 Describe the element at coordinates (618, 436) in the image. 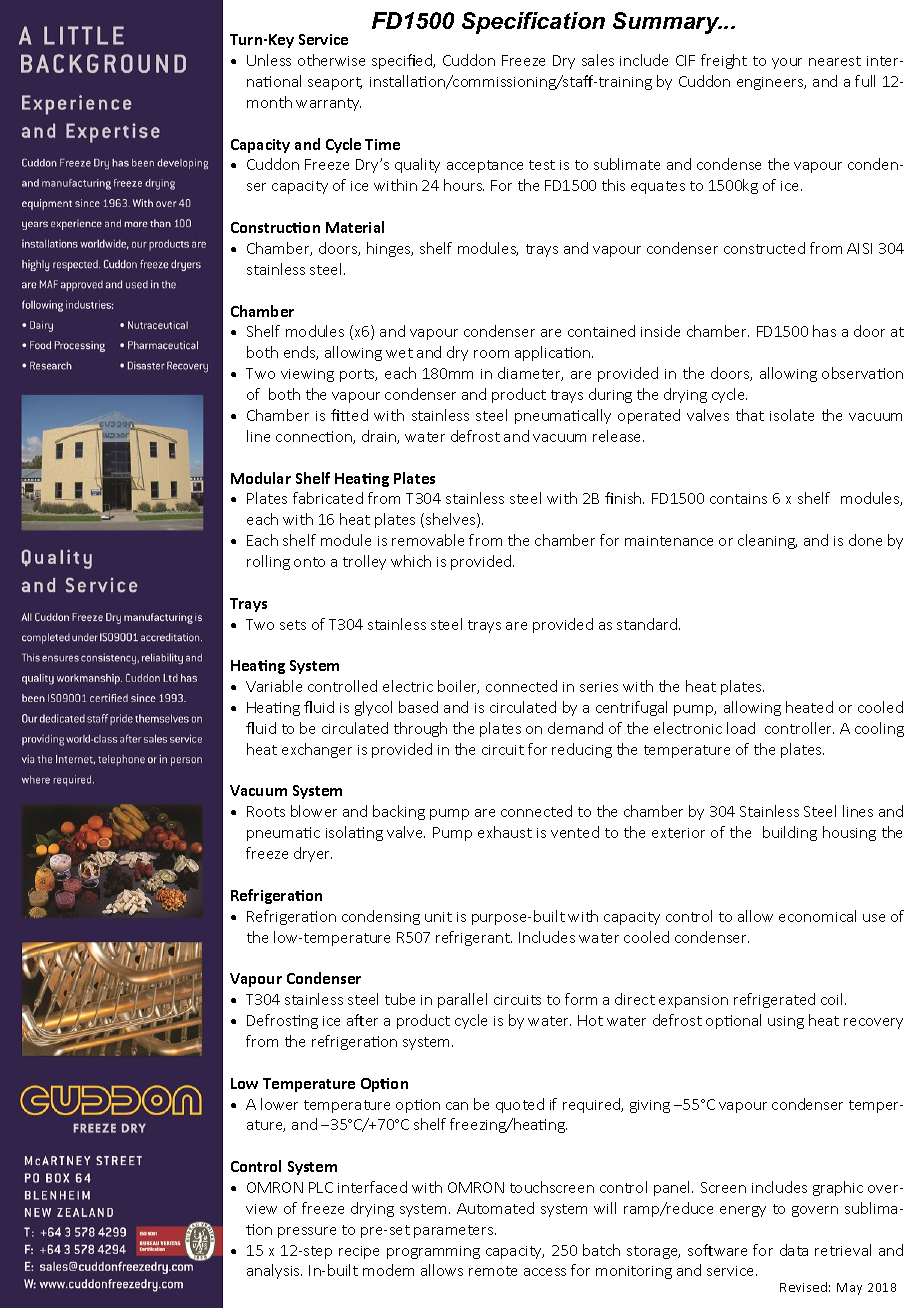

I see `release` at that location.
